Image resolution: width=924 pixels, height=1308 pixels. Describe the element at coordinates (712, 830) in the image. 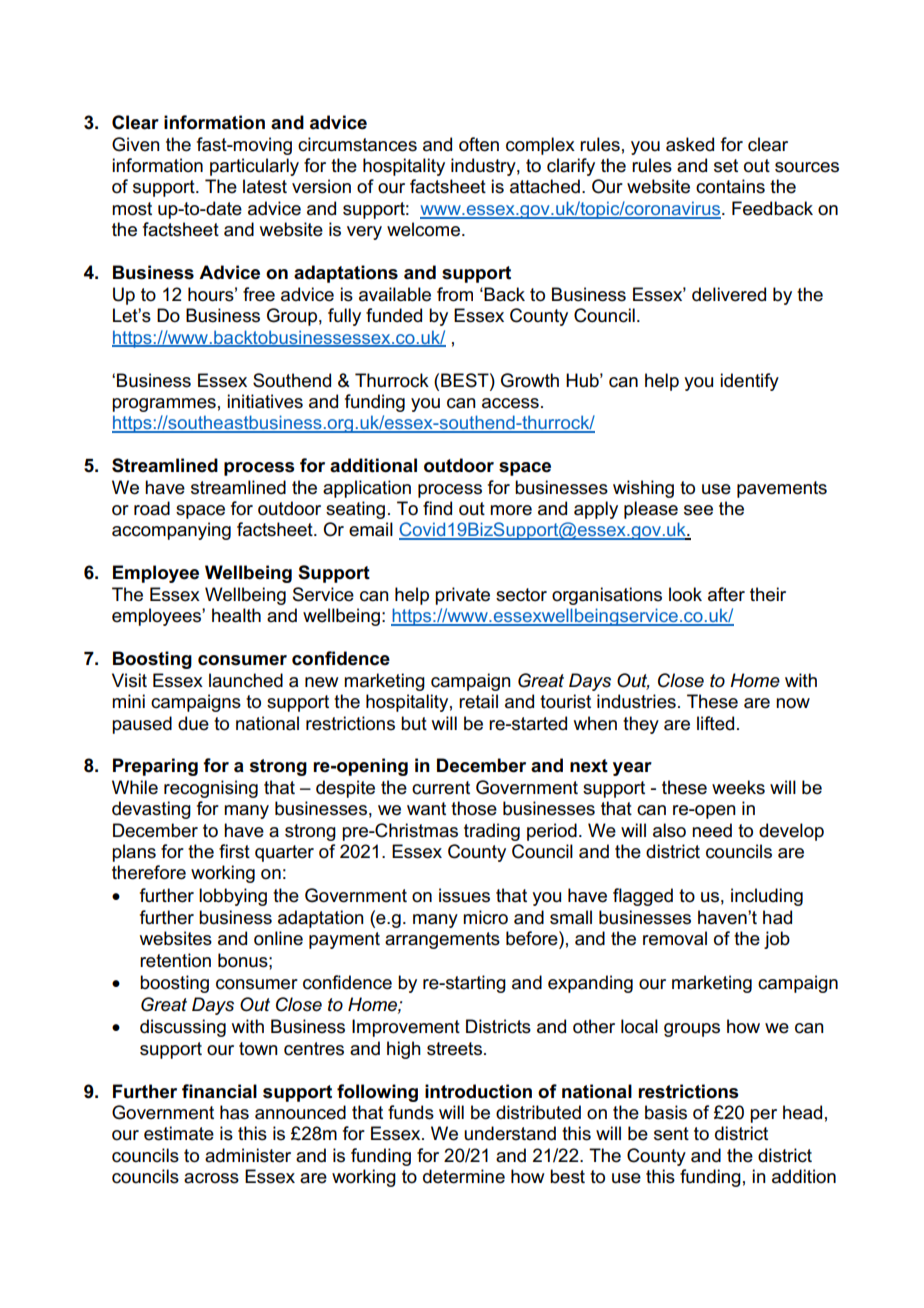

I see `need` at that location.
